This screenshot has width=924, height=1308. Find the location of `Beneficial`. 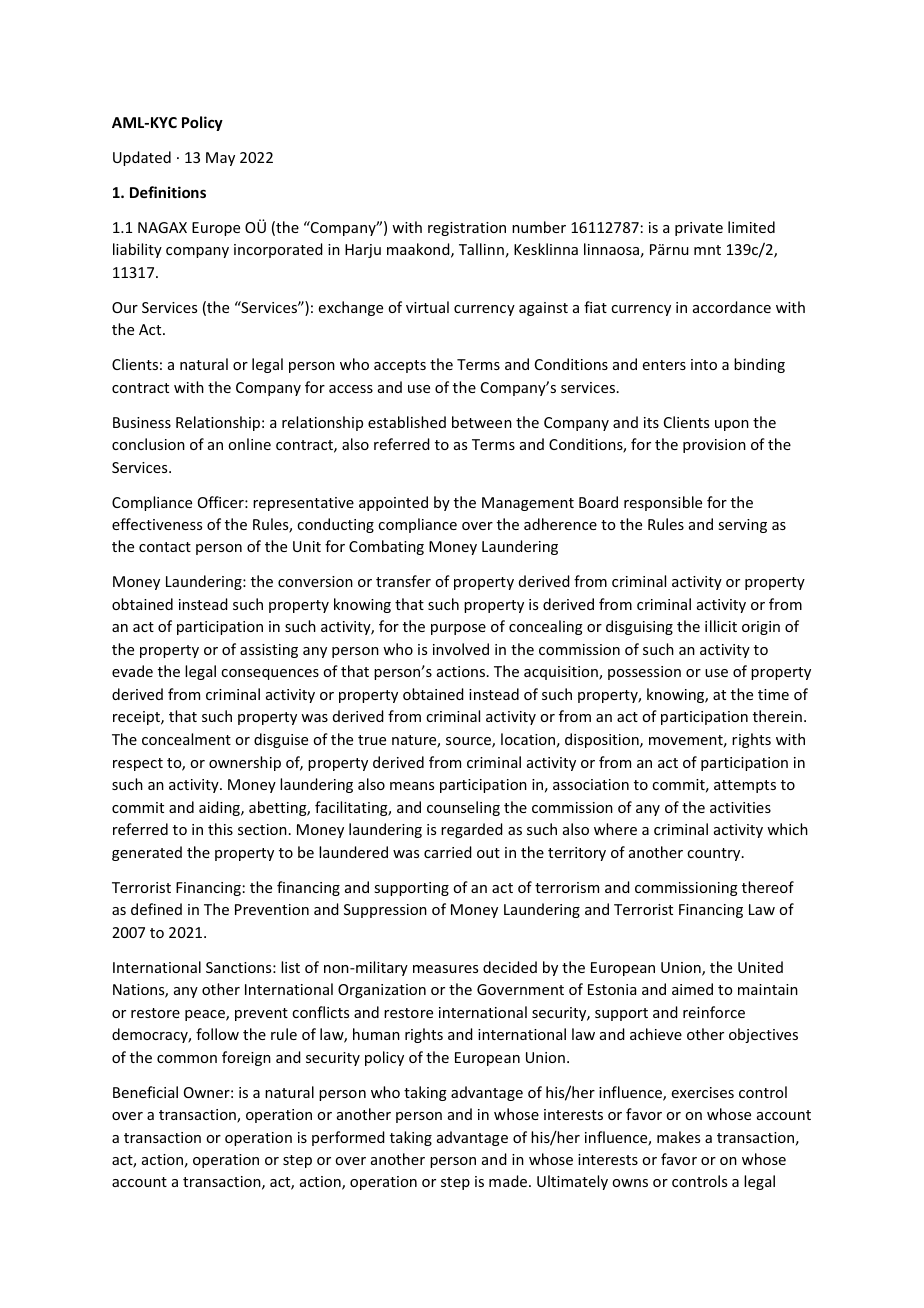

Beneficial is located at coordinates (145, 1092).
